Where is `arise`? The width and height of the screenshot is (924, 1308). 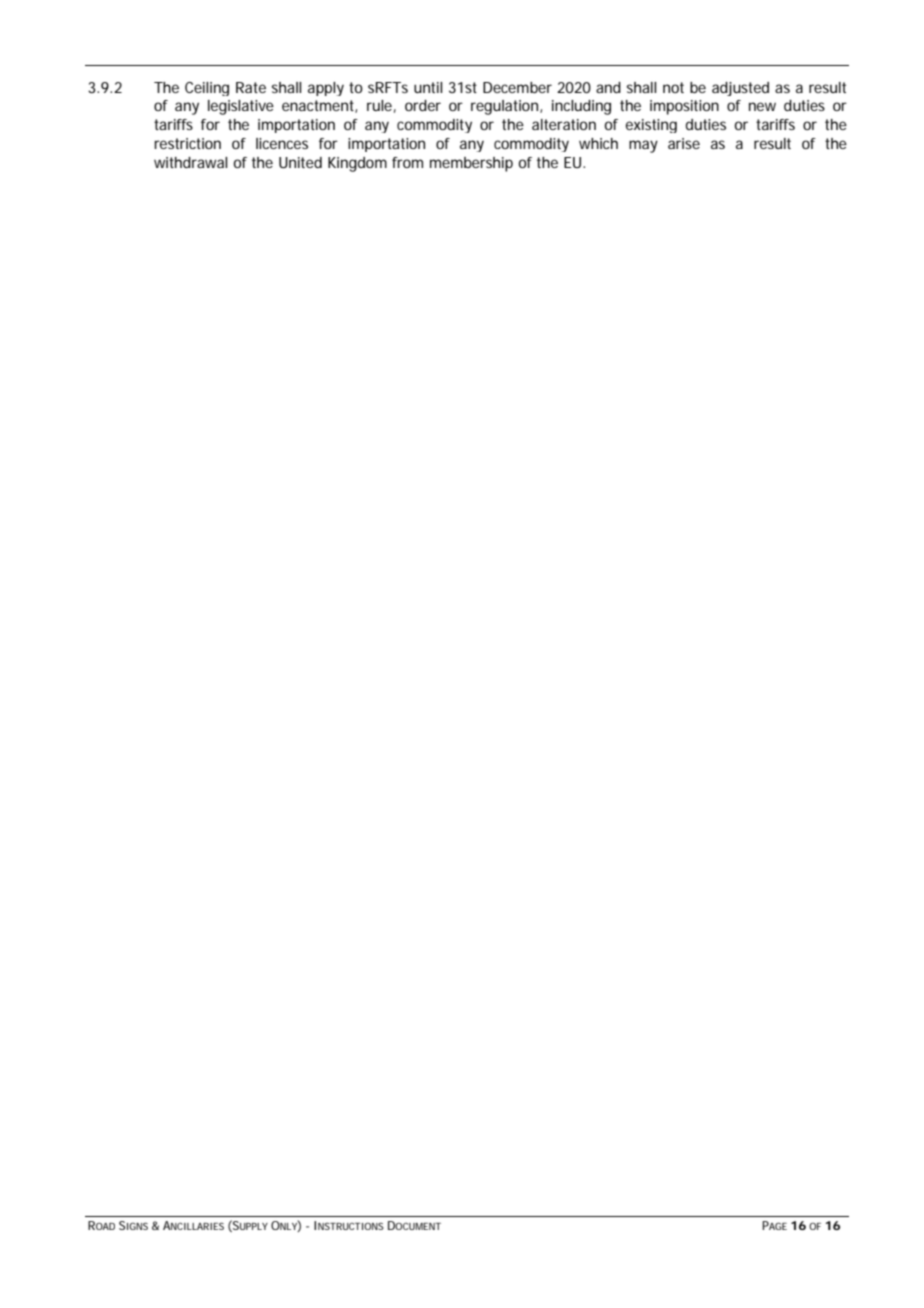
arise is located at coordinates (684, 143).
